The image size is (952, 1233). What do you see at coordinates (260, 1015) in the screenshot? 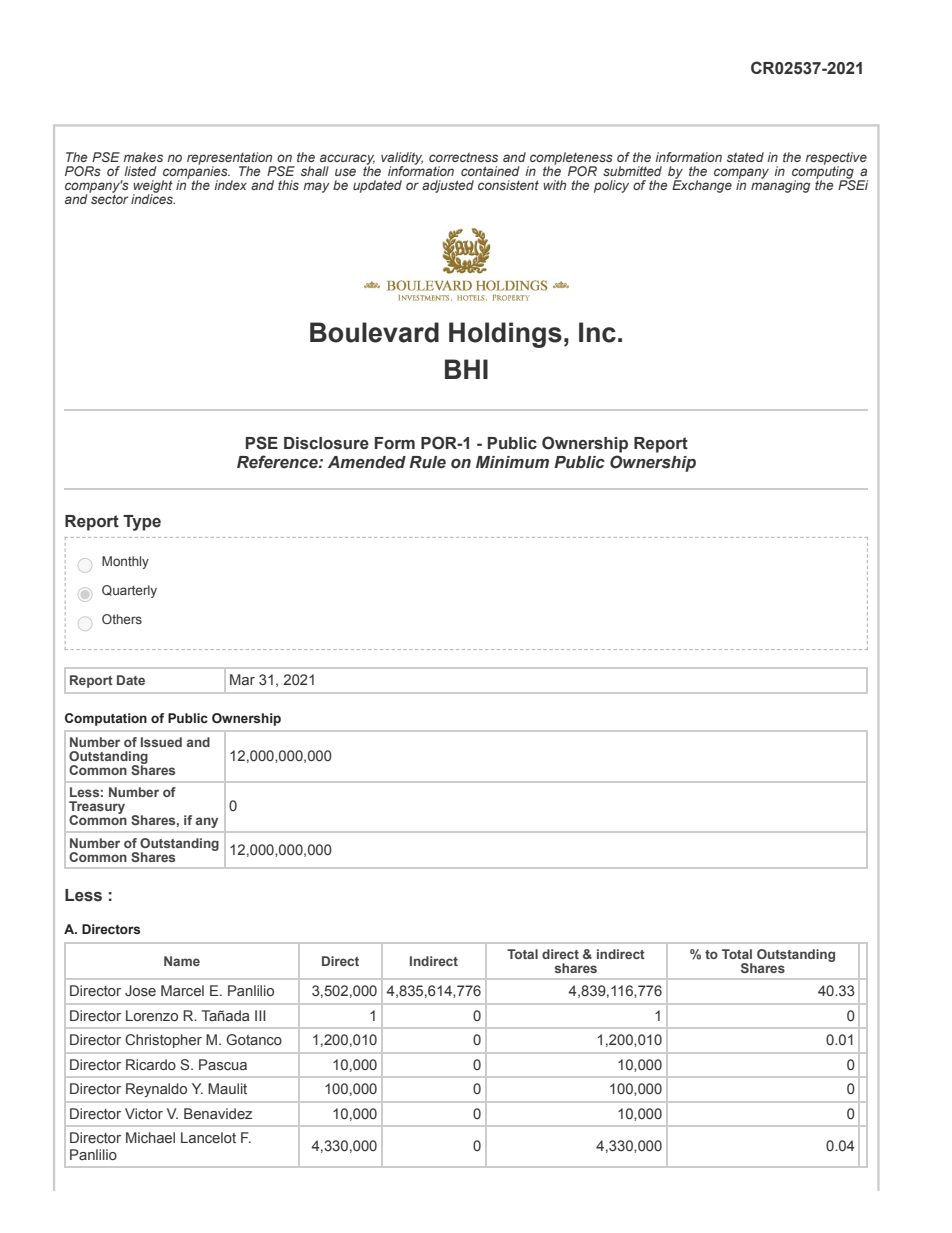
I see `III` at bounding box center [260, 1015].
